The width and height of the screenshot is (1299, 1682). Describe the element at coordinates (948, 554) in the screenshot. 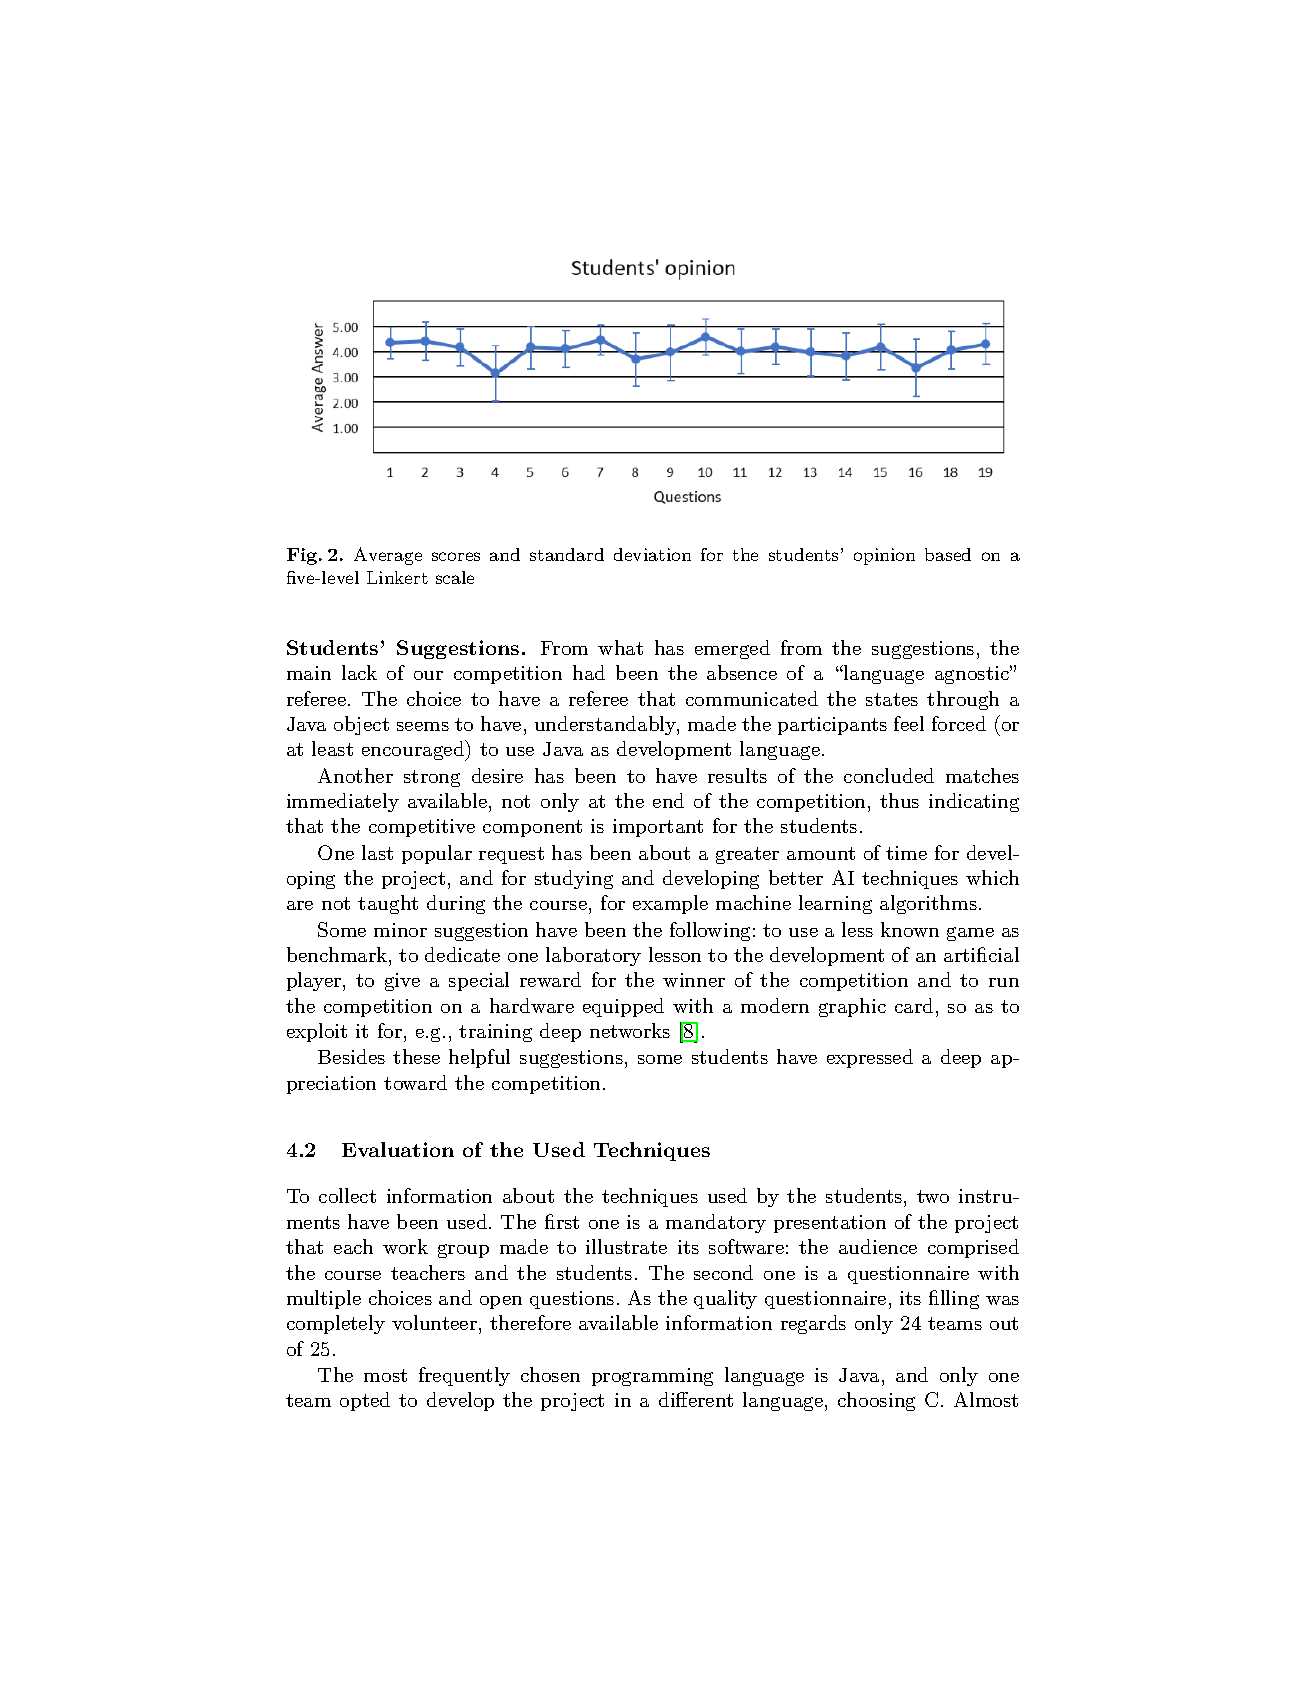

I see `based` at that location.
